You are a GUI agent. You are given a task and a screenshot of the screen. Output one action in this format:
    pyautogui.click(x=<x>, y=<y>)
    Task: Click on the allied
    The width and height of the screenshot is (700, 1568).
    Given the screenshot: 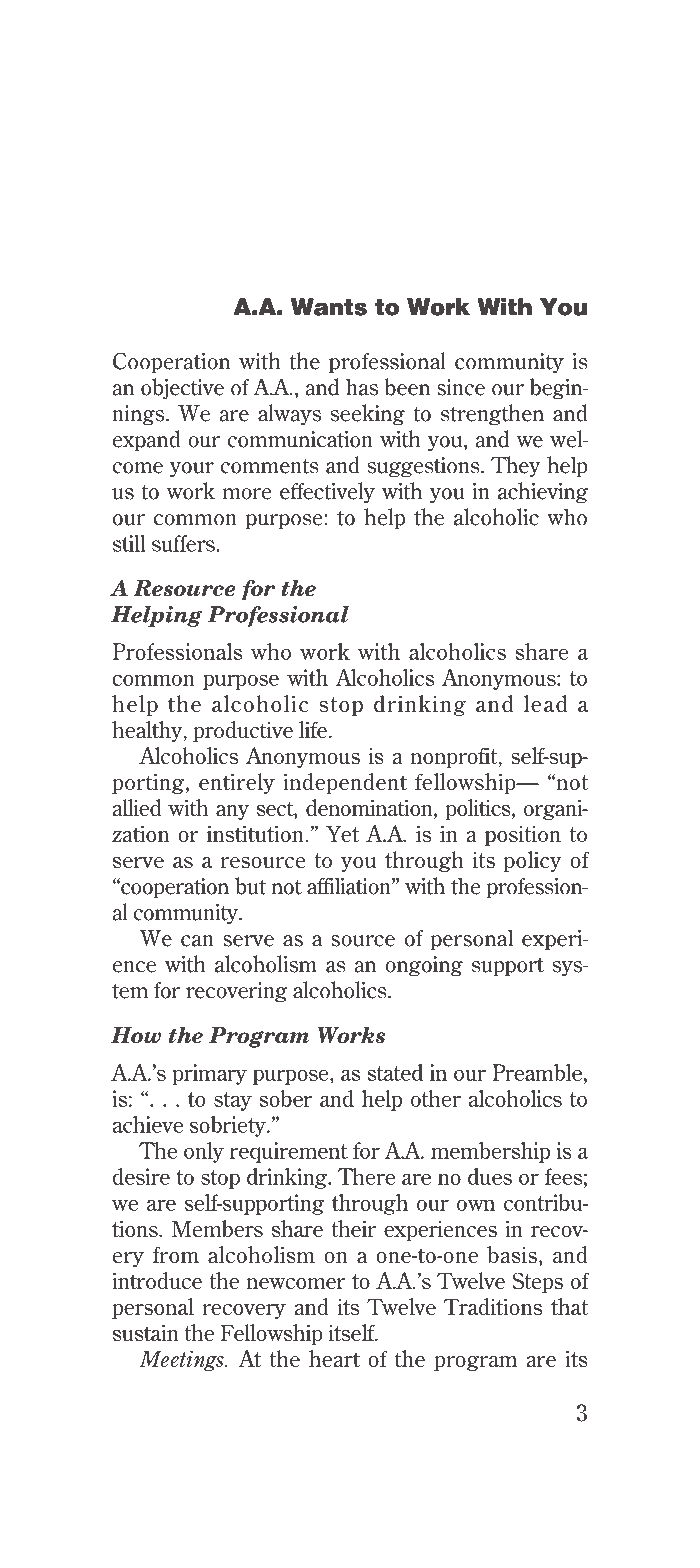 What is the action you would take?
    pyautogui.click(x=137, y=807)
